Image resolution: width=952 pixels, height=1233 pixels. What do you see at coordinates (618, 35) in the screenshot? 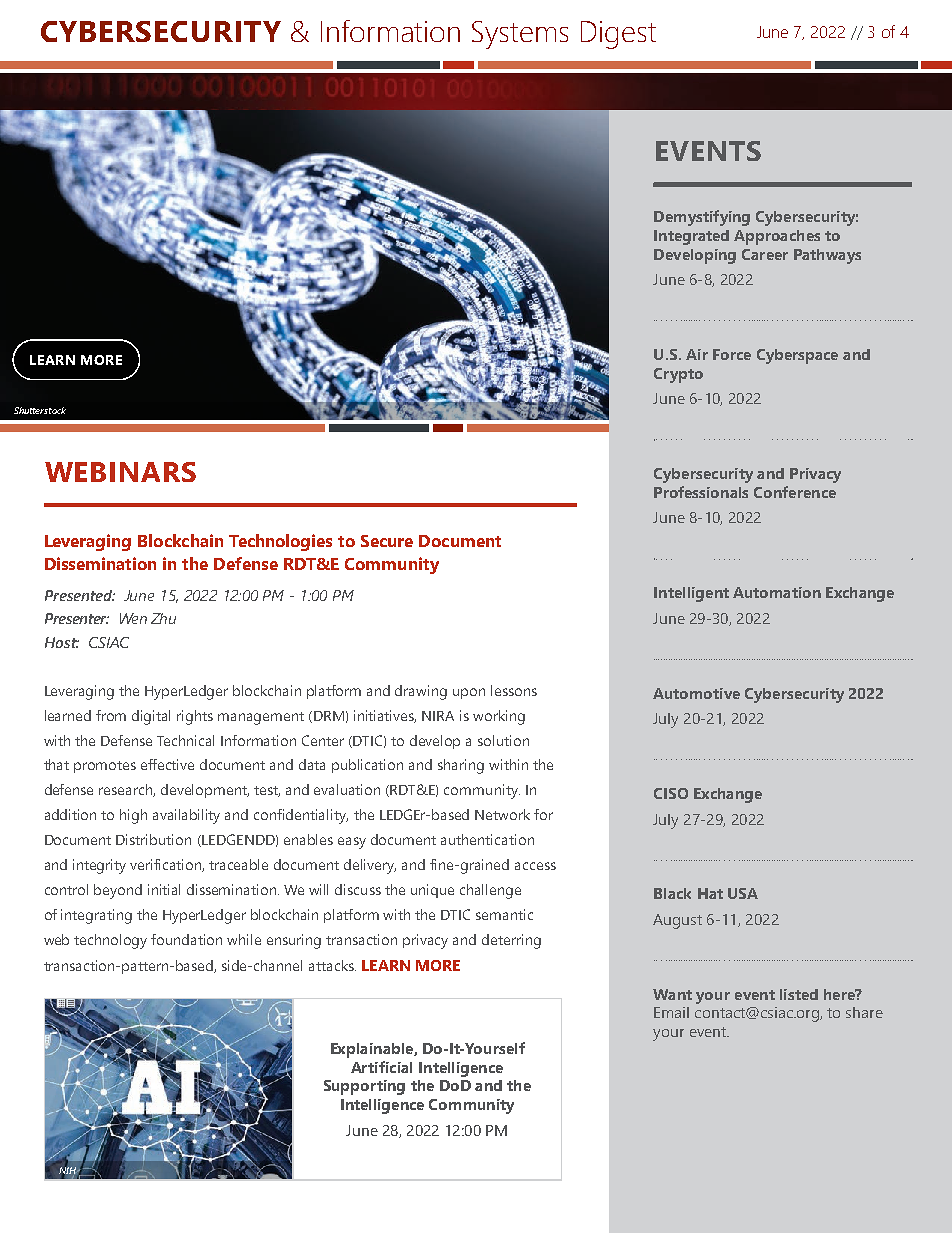
I see `Digest` at bounding box center [618, 35].
